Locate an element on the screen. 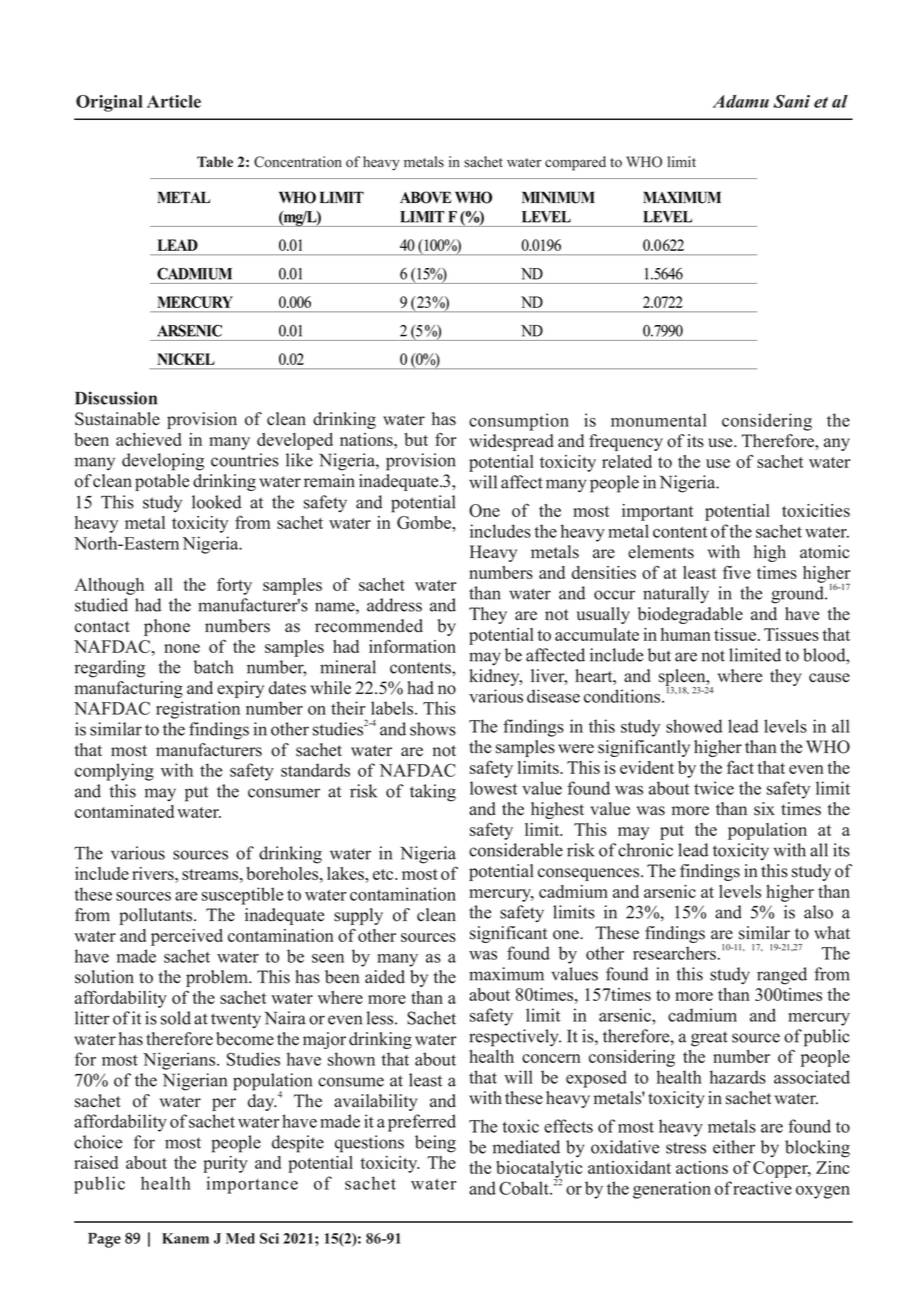 The image size is (924, 1308). looked is located at coordinates (216, 502).
